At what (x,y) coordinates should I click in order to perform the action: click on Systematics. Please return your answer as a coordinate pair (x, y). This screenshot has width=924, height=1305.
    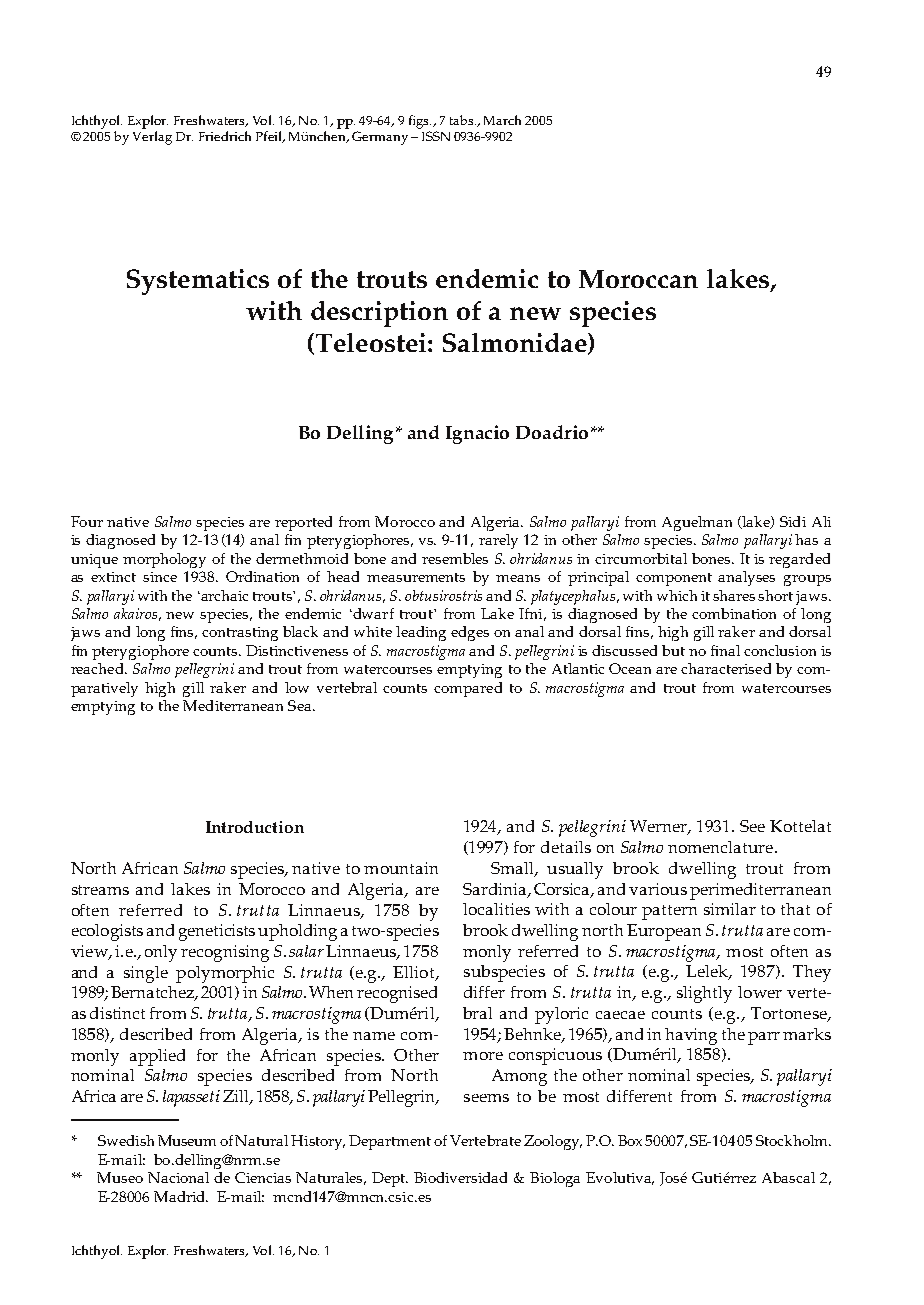
    Looking at the image, I should click on (198, 282).
